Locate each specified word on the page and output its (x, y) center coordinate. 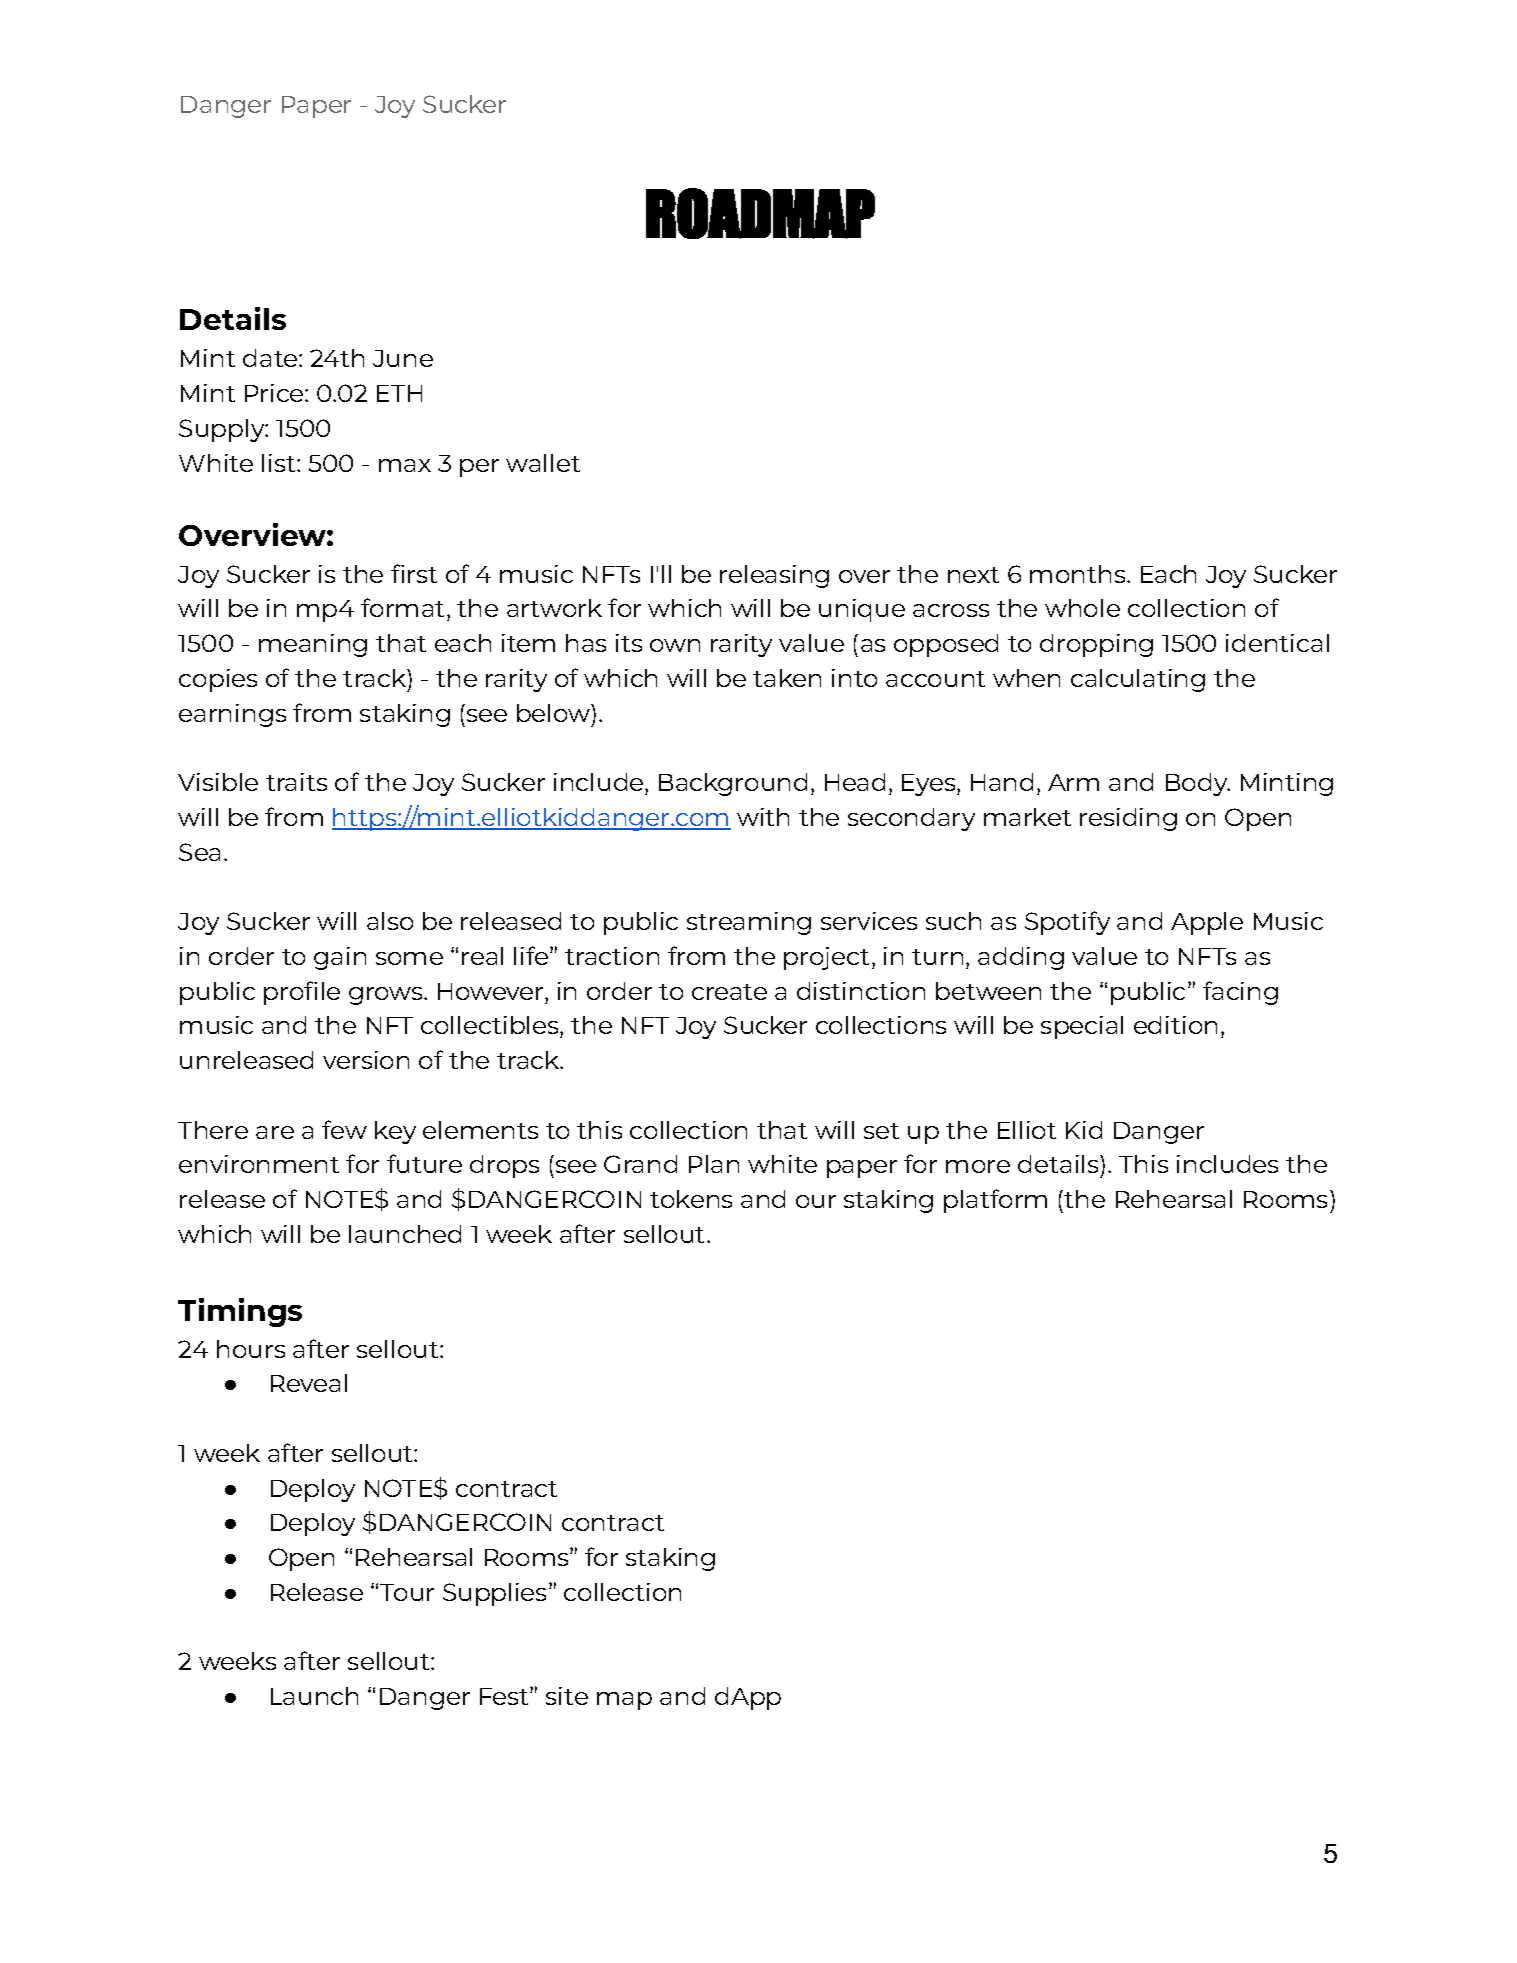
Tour (407, 1592)
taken (787, 678)
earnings (232, 715)
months (1079, 574)
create (729, 992)
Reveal (309, 1383)
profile (302, 993)
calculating (1138, 680)
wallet (543, 463)
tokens (691, 1199)
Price (275, 393)
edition (1175, 1025)
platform (995, 1201)
